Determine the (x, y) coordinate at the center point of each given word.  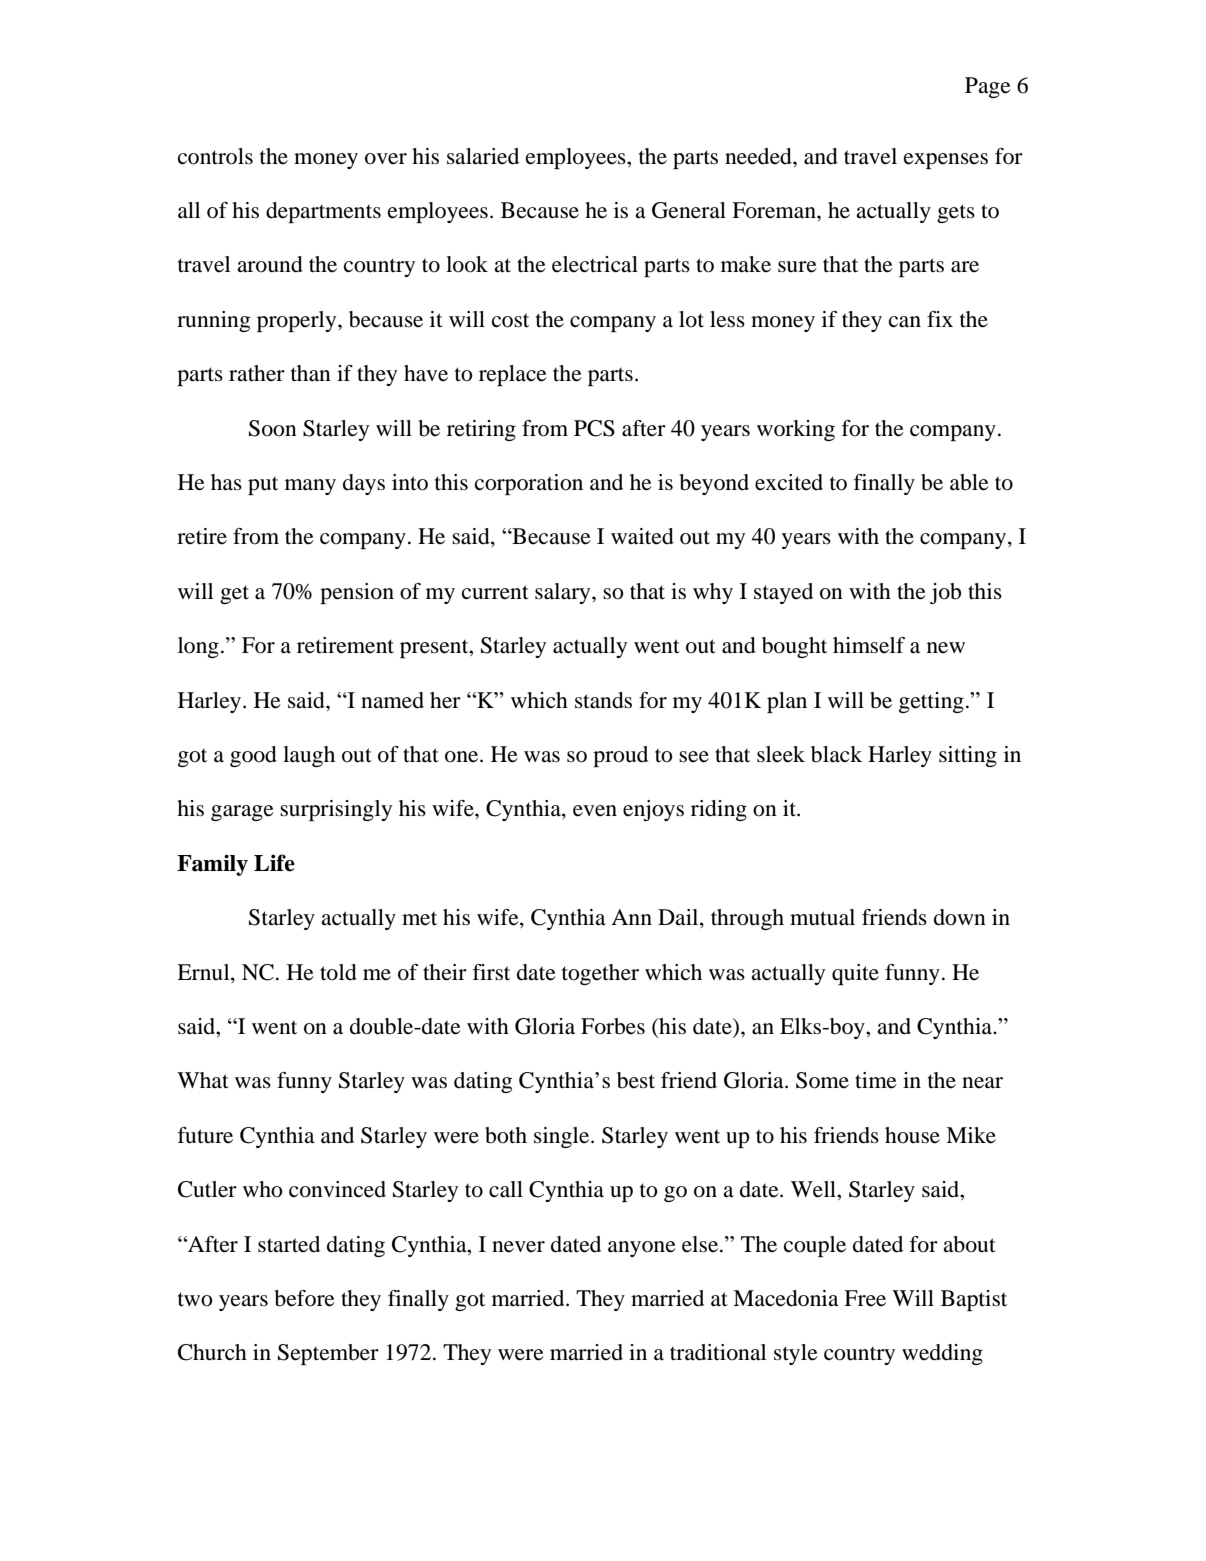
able (969, 482)
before (305, 1298)
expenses (946, 161)
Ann (631, 917)
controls (215, 156)
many (310, 487)
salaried (483, 156)
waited (642, 536)
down (960, 917)
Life (274, 863)
